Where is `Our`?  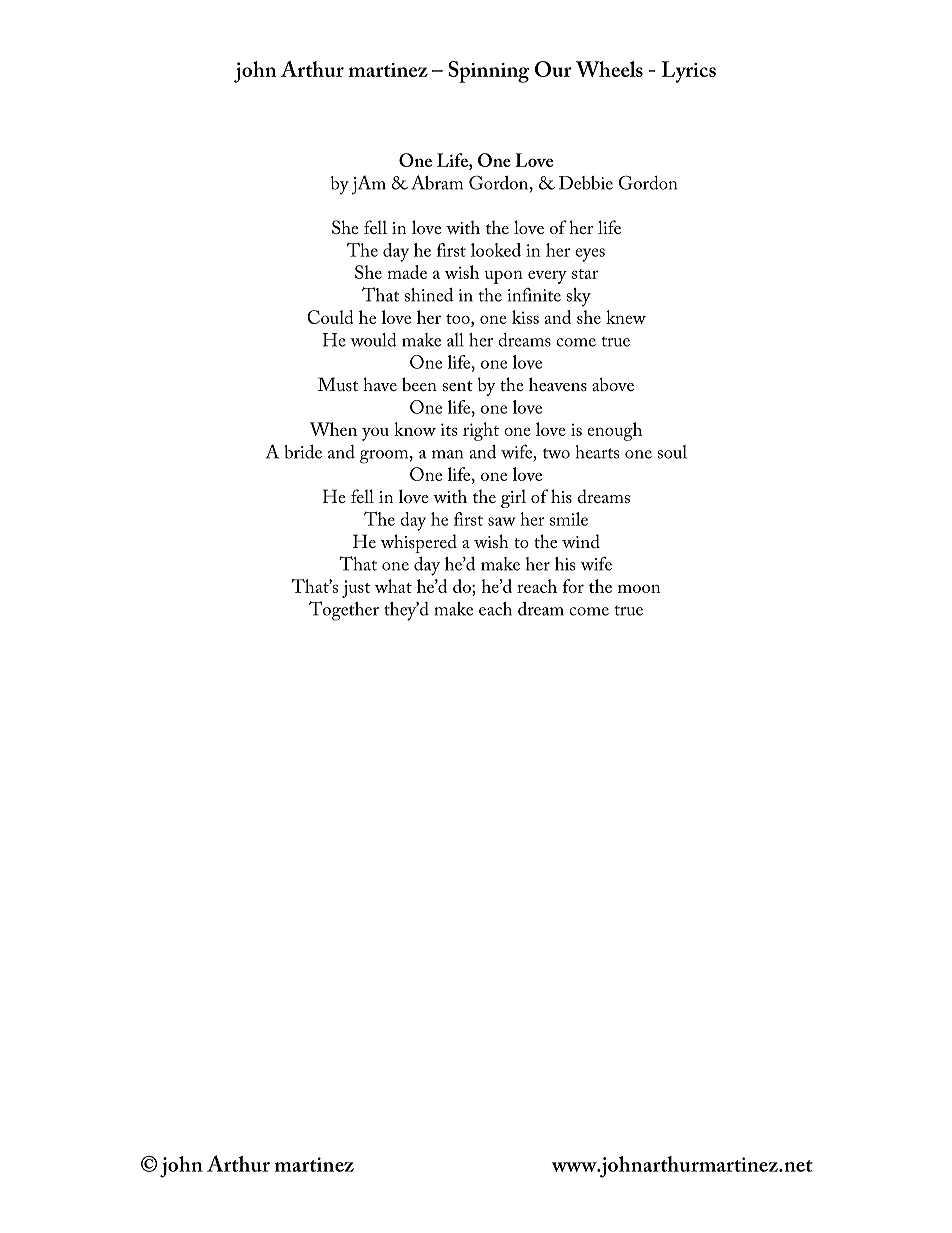
Our is located at coordinates (553, 69).
